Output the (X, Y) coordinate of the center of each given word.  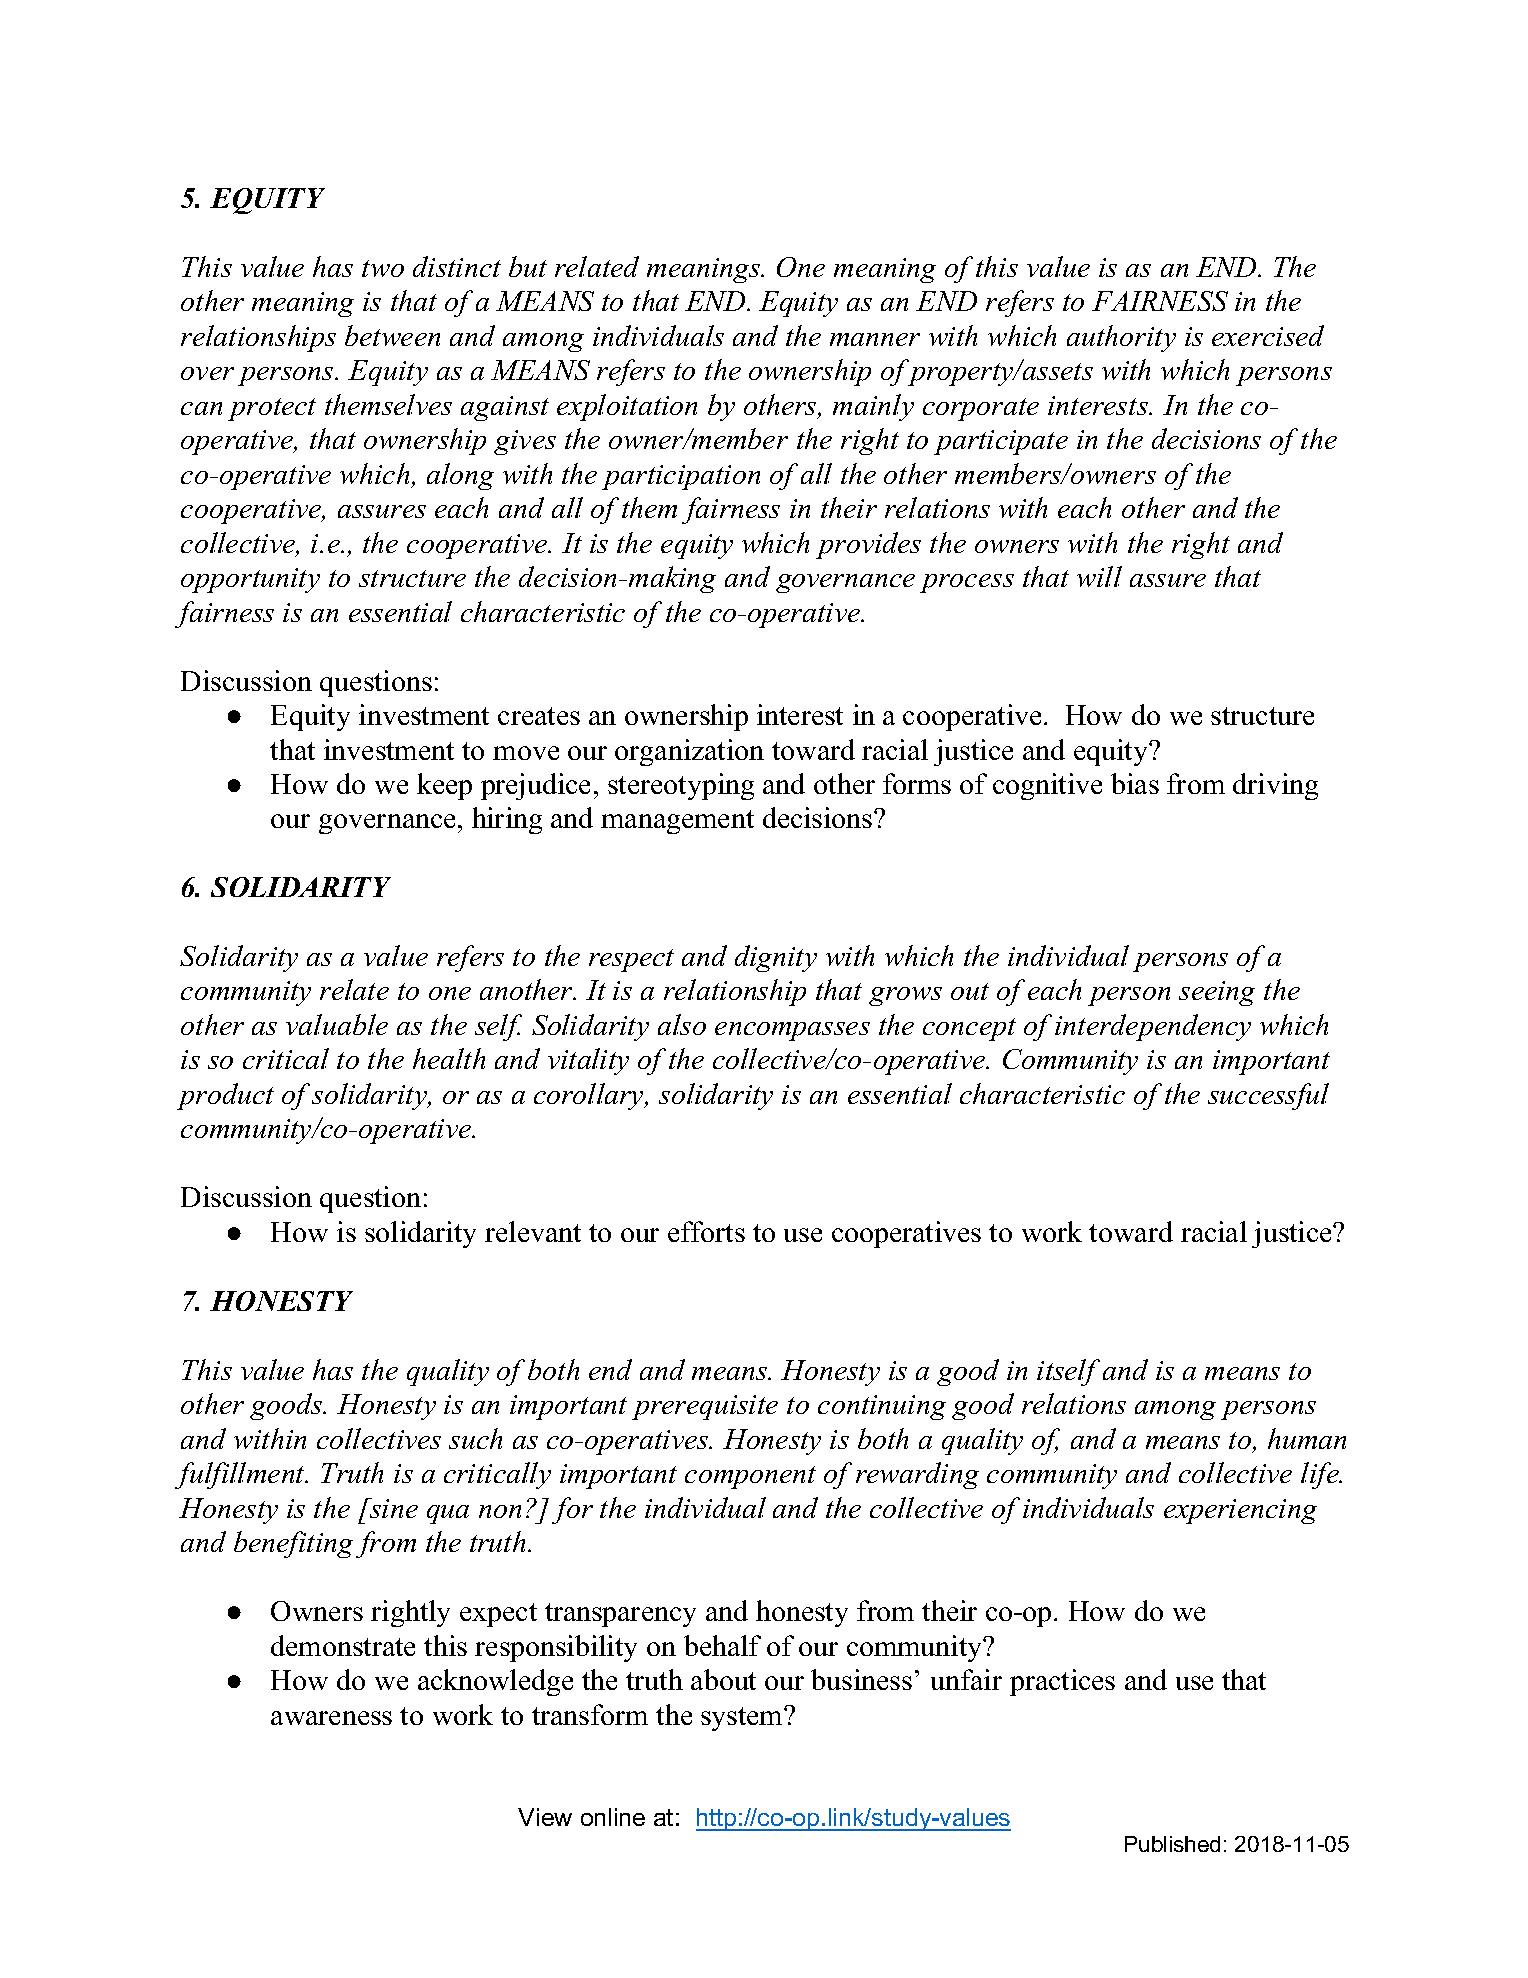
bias (1135, 783)
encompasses (792, 1031)
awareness (331, 1718)
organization (689, 752)
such (475, 1438)
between (392, 335)
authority (1121, 338)
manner (875, 339)
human (1307, 1438)
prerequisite (705, 1407)
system (743, 1719)
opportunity (250, 580)
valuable (337, 1024)
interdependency (1153, 1027)
